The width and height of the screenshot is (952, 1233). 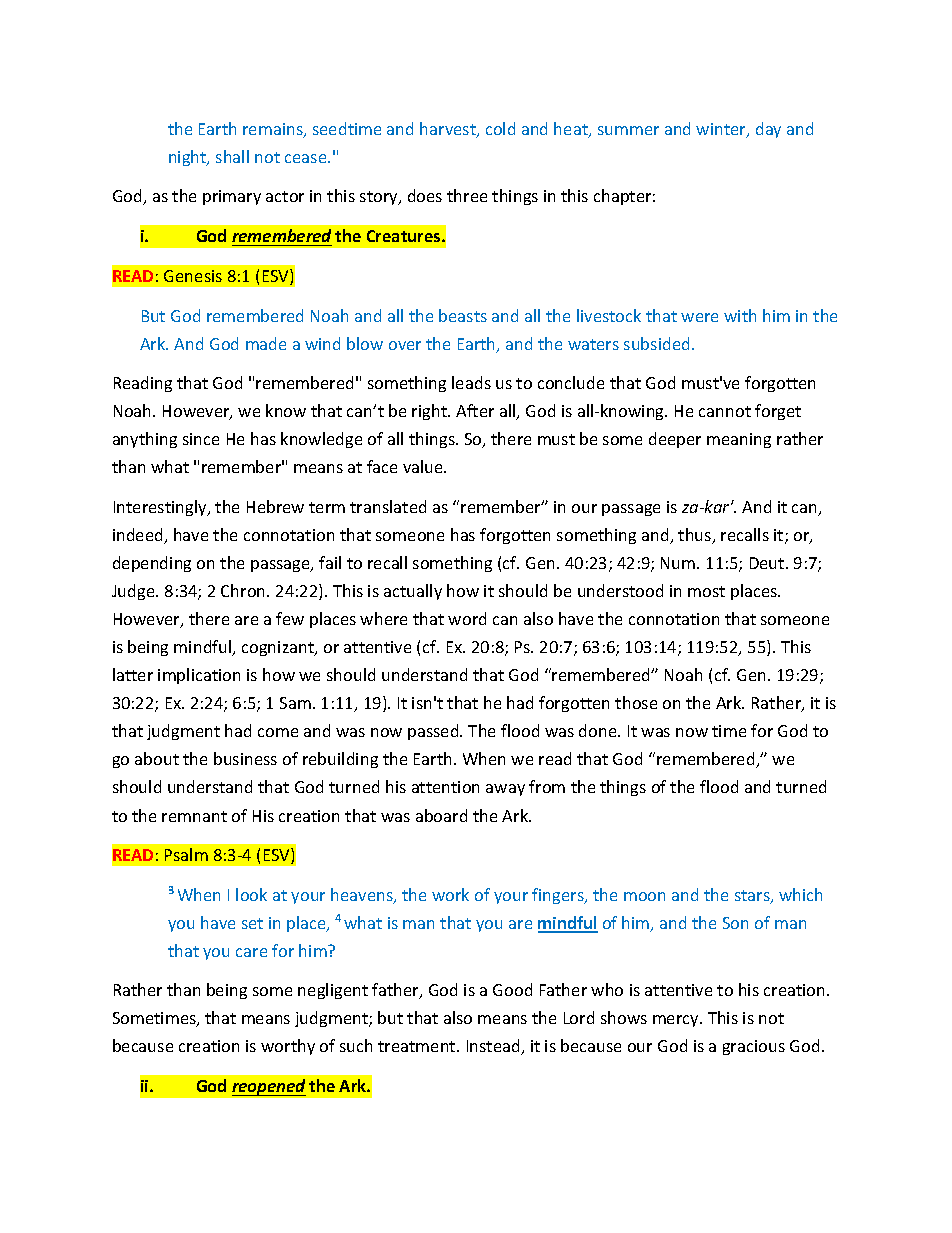 I want to click on Chron, so click(x=244, y=590).
